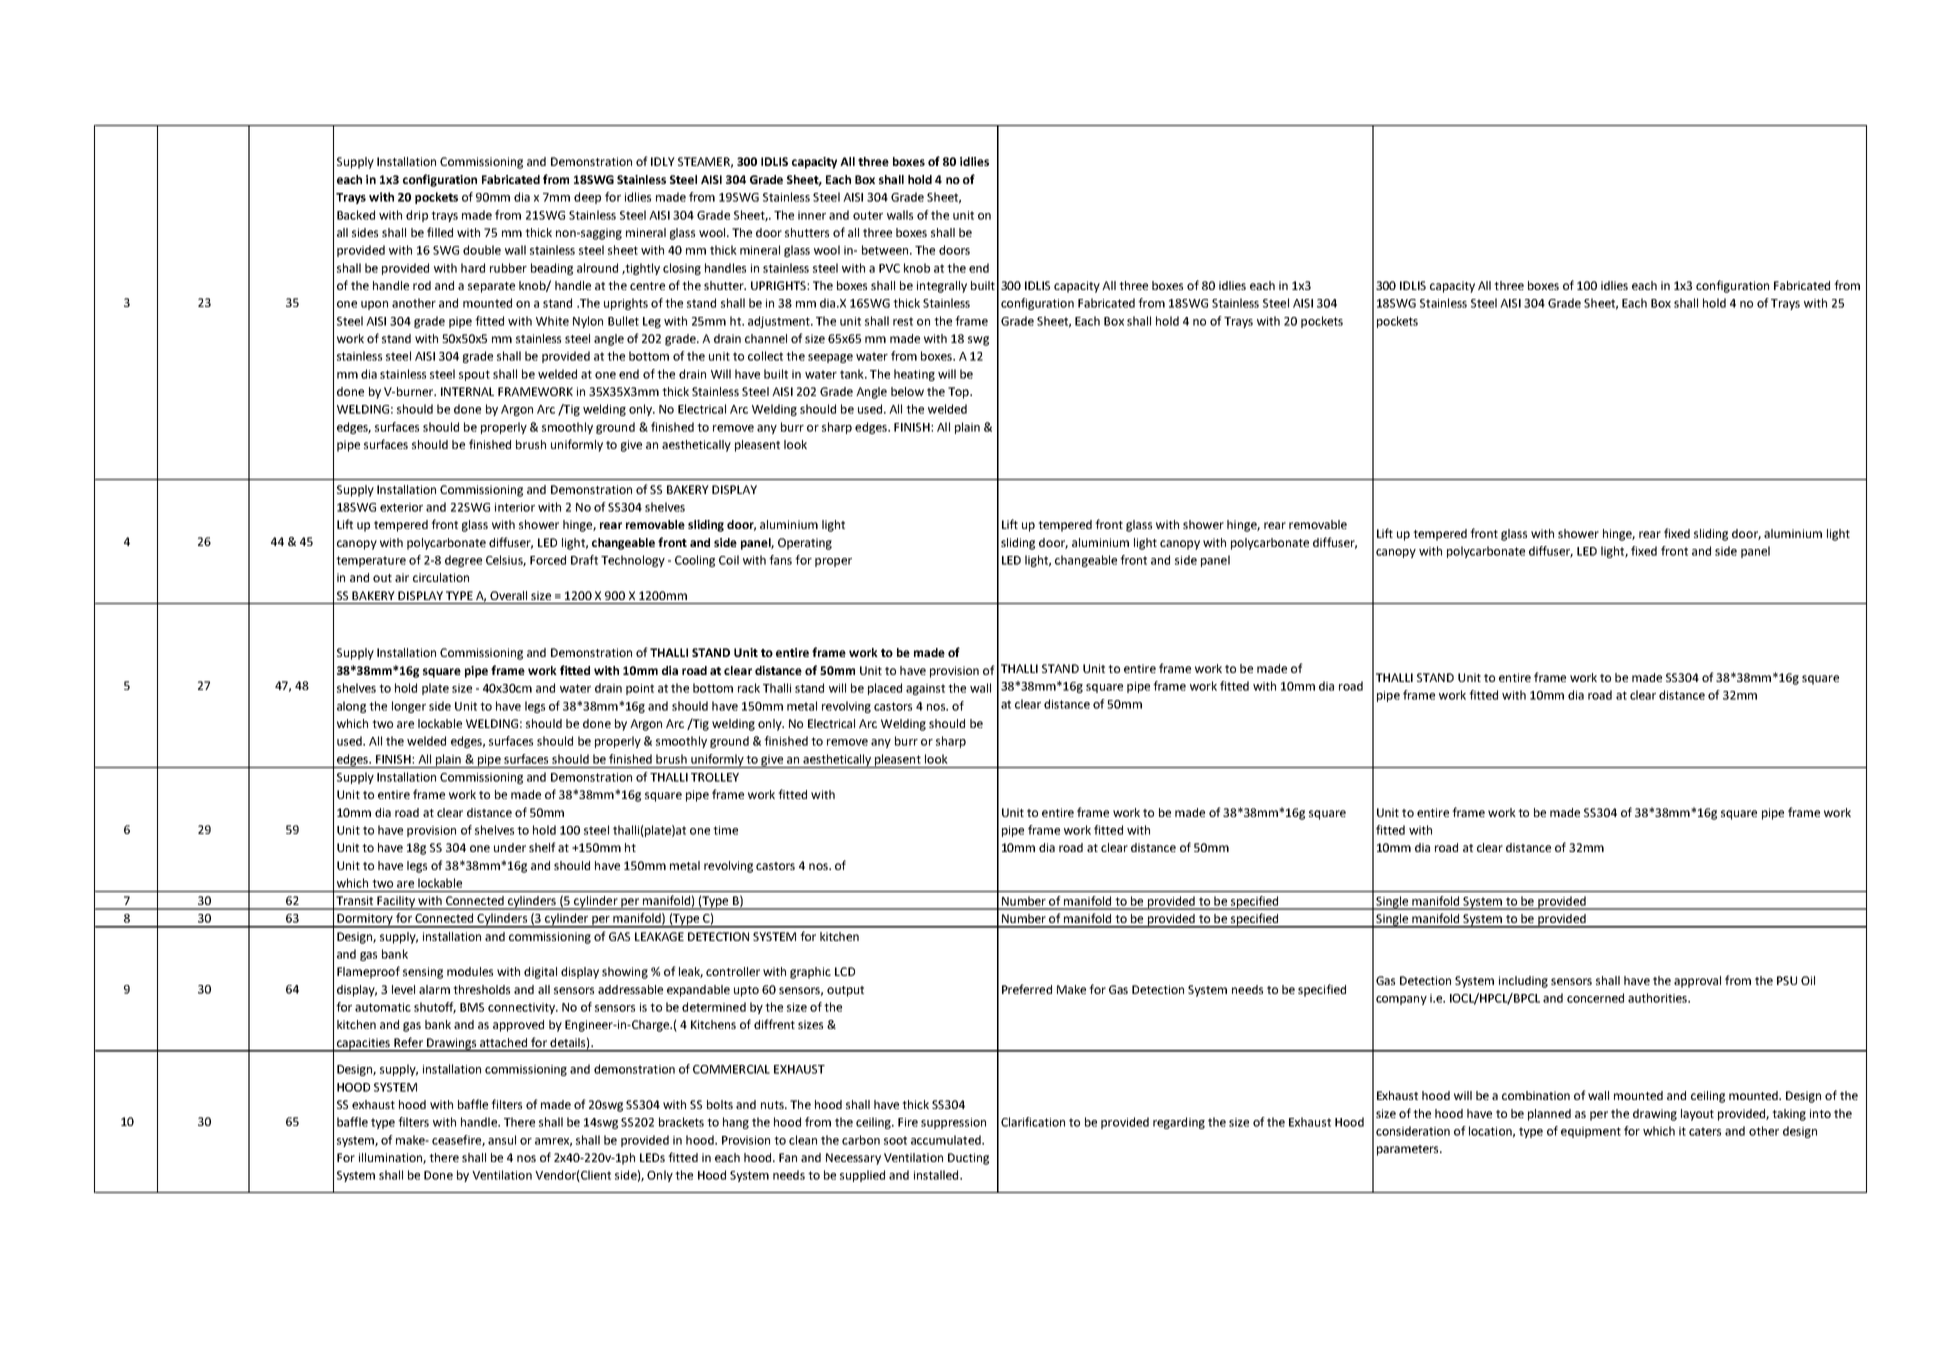  Describe the element at coordinates (1591, 1132) in the document. I see `equipment` at that location.
